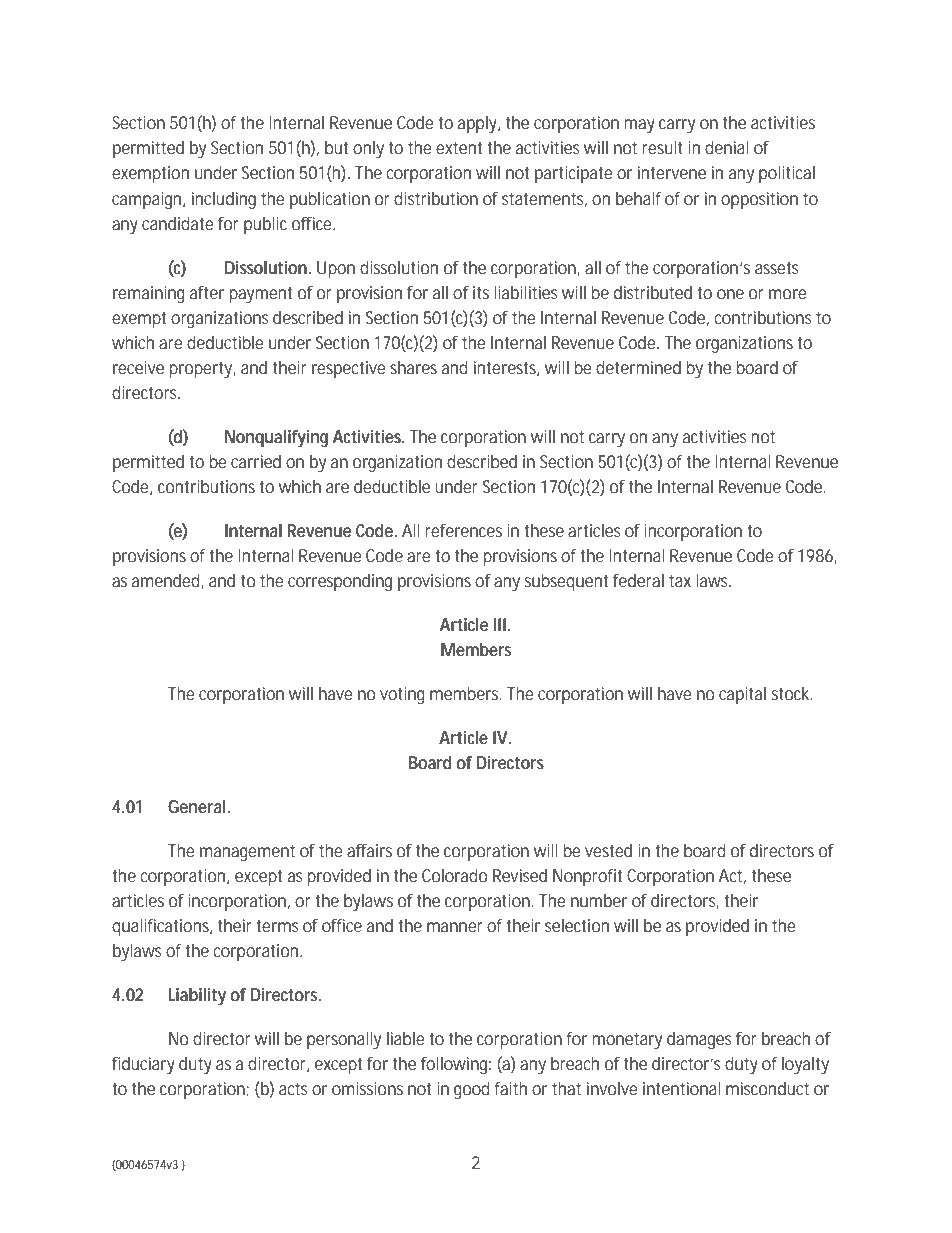 The height and width of the page is (1233, 952). Describe the element at coordinates (726, 147) in the page. I see `denial` at that location.
